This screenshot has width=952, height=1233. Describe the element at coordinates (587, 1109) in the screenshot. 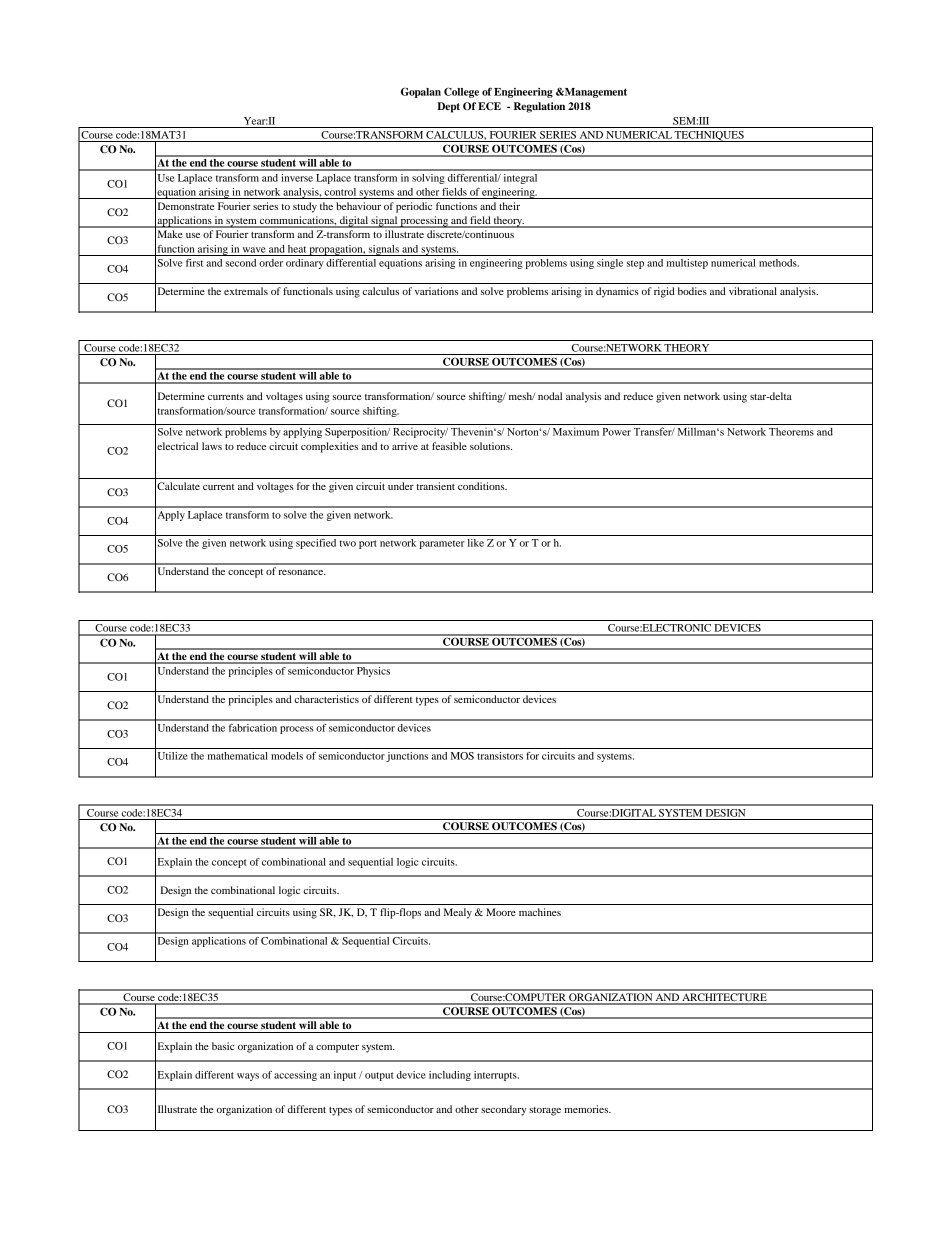

I see `memories` at that location.
